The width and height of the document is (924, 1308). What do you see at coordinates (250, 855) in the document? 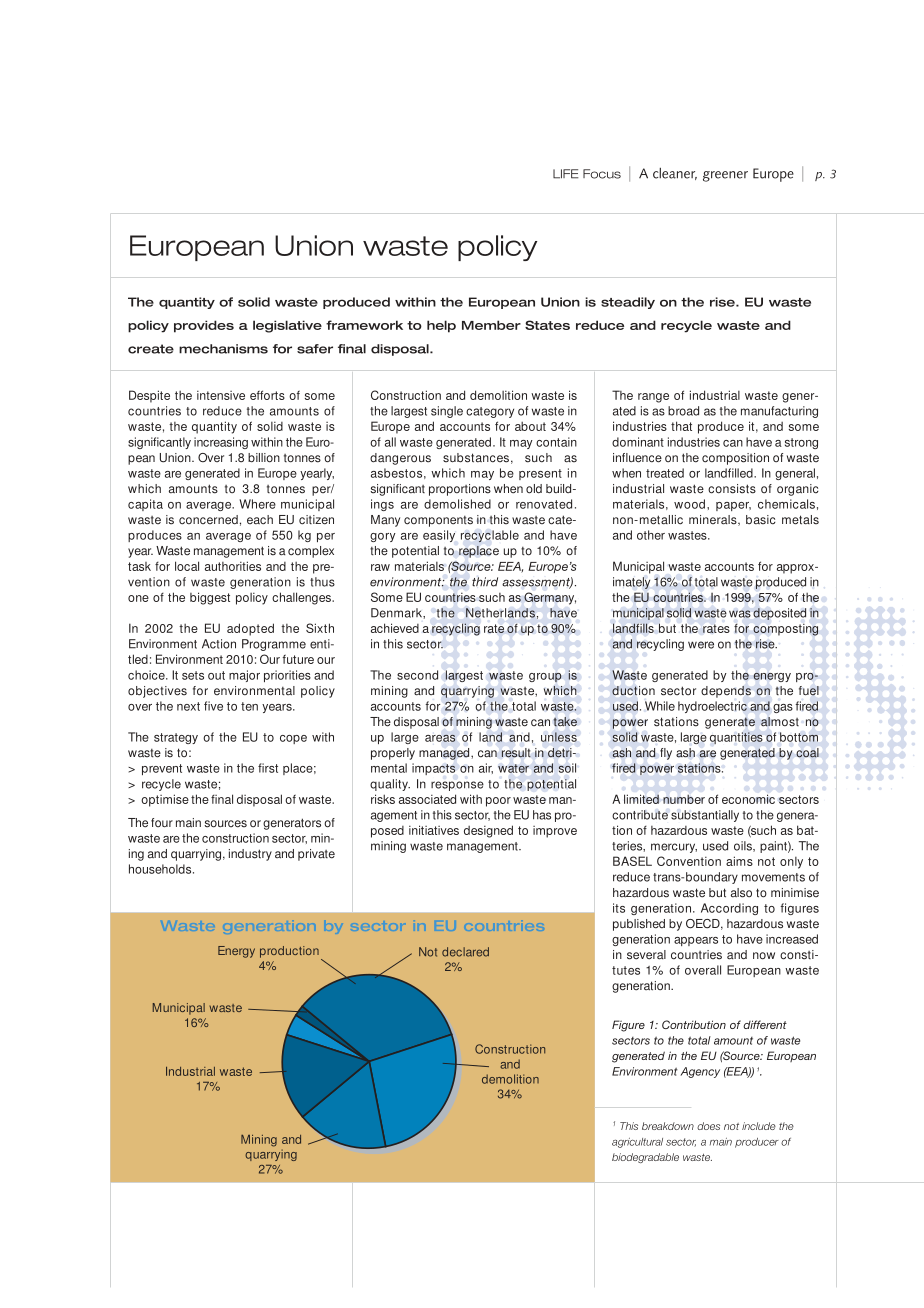
I see `industry` at bounding box center [250, 855].
